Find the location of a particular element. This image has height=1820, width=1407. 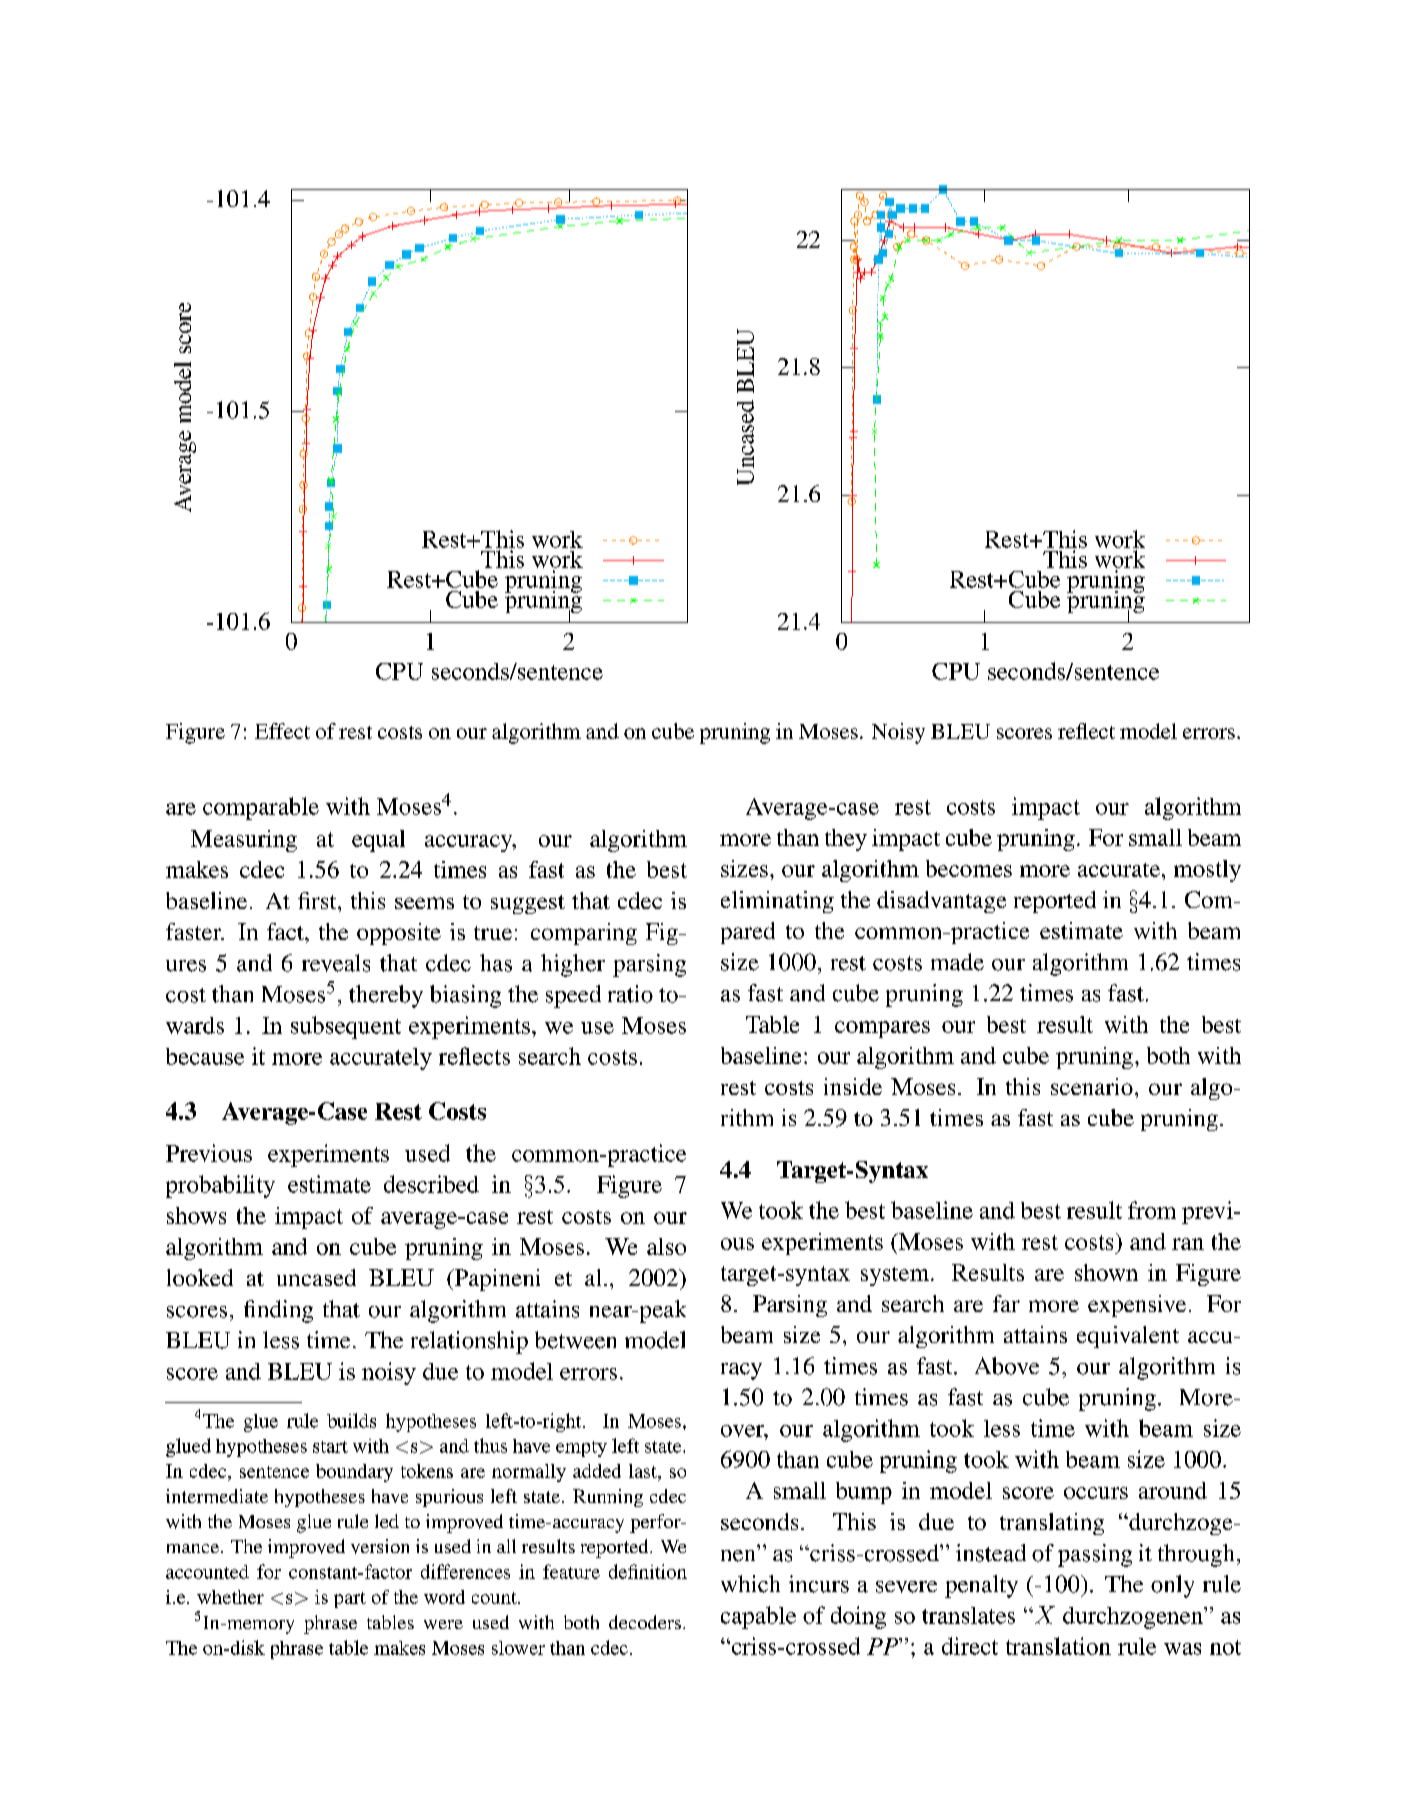

also is located at coordinates (666, 1246).
